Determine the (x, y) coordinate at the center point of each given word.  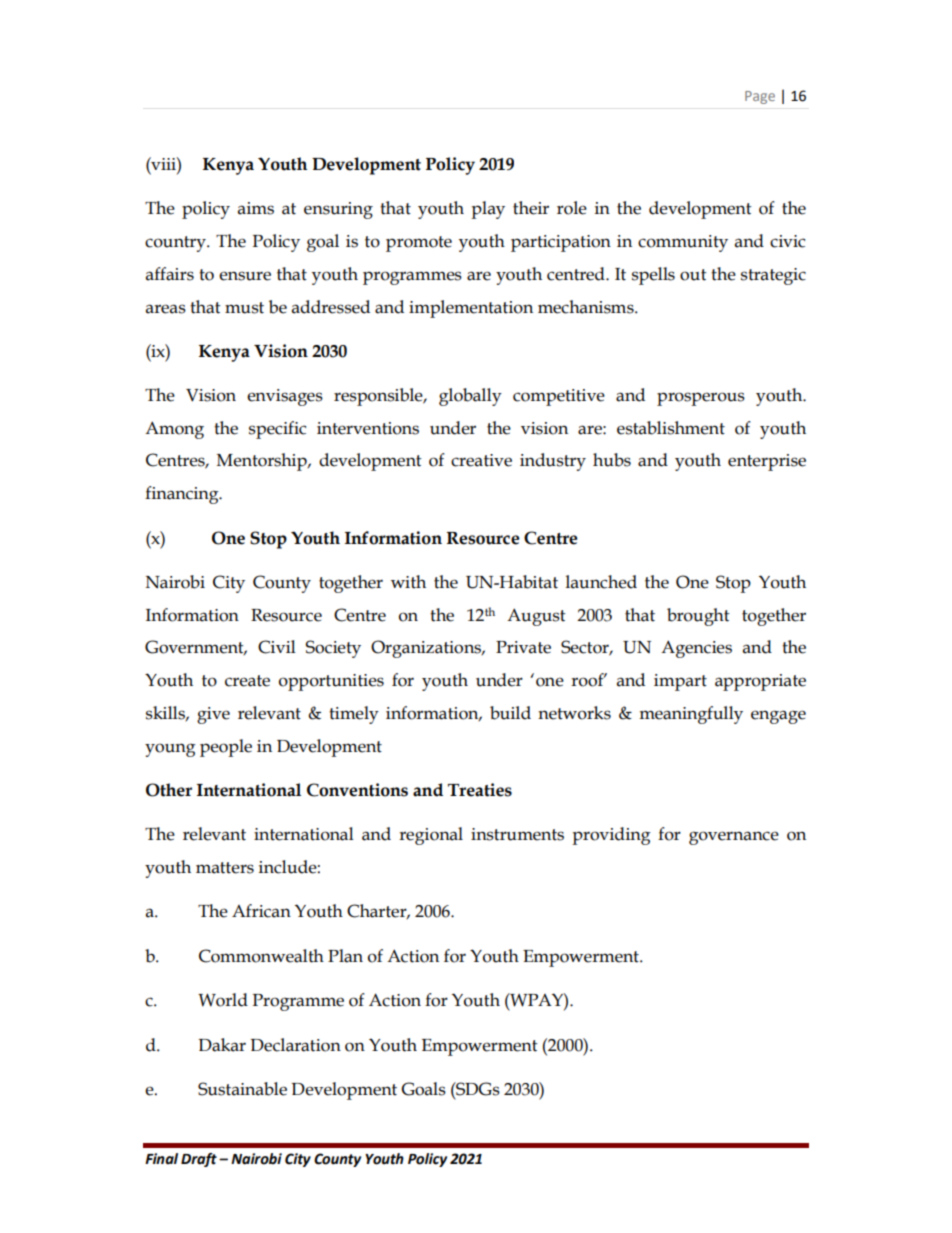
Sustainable (242, 1089)
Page (760, 97)
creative (481, 460)
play (488, 210)
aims (256, 208)
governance (734, 838)
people (226, 748)
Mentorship (263, 462)
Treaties (480, 790)
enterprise (767, 462)
